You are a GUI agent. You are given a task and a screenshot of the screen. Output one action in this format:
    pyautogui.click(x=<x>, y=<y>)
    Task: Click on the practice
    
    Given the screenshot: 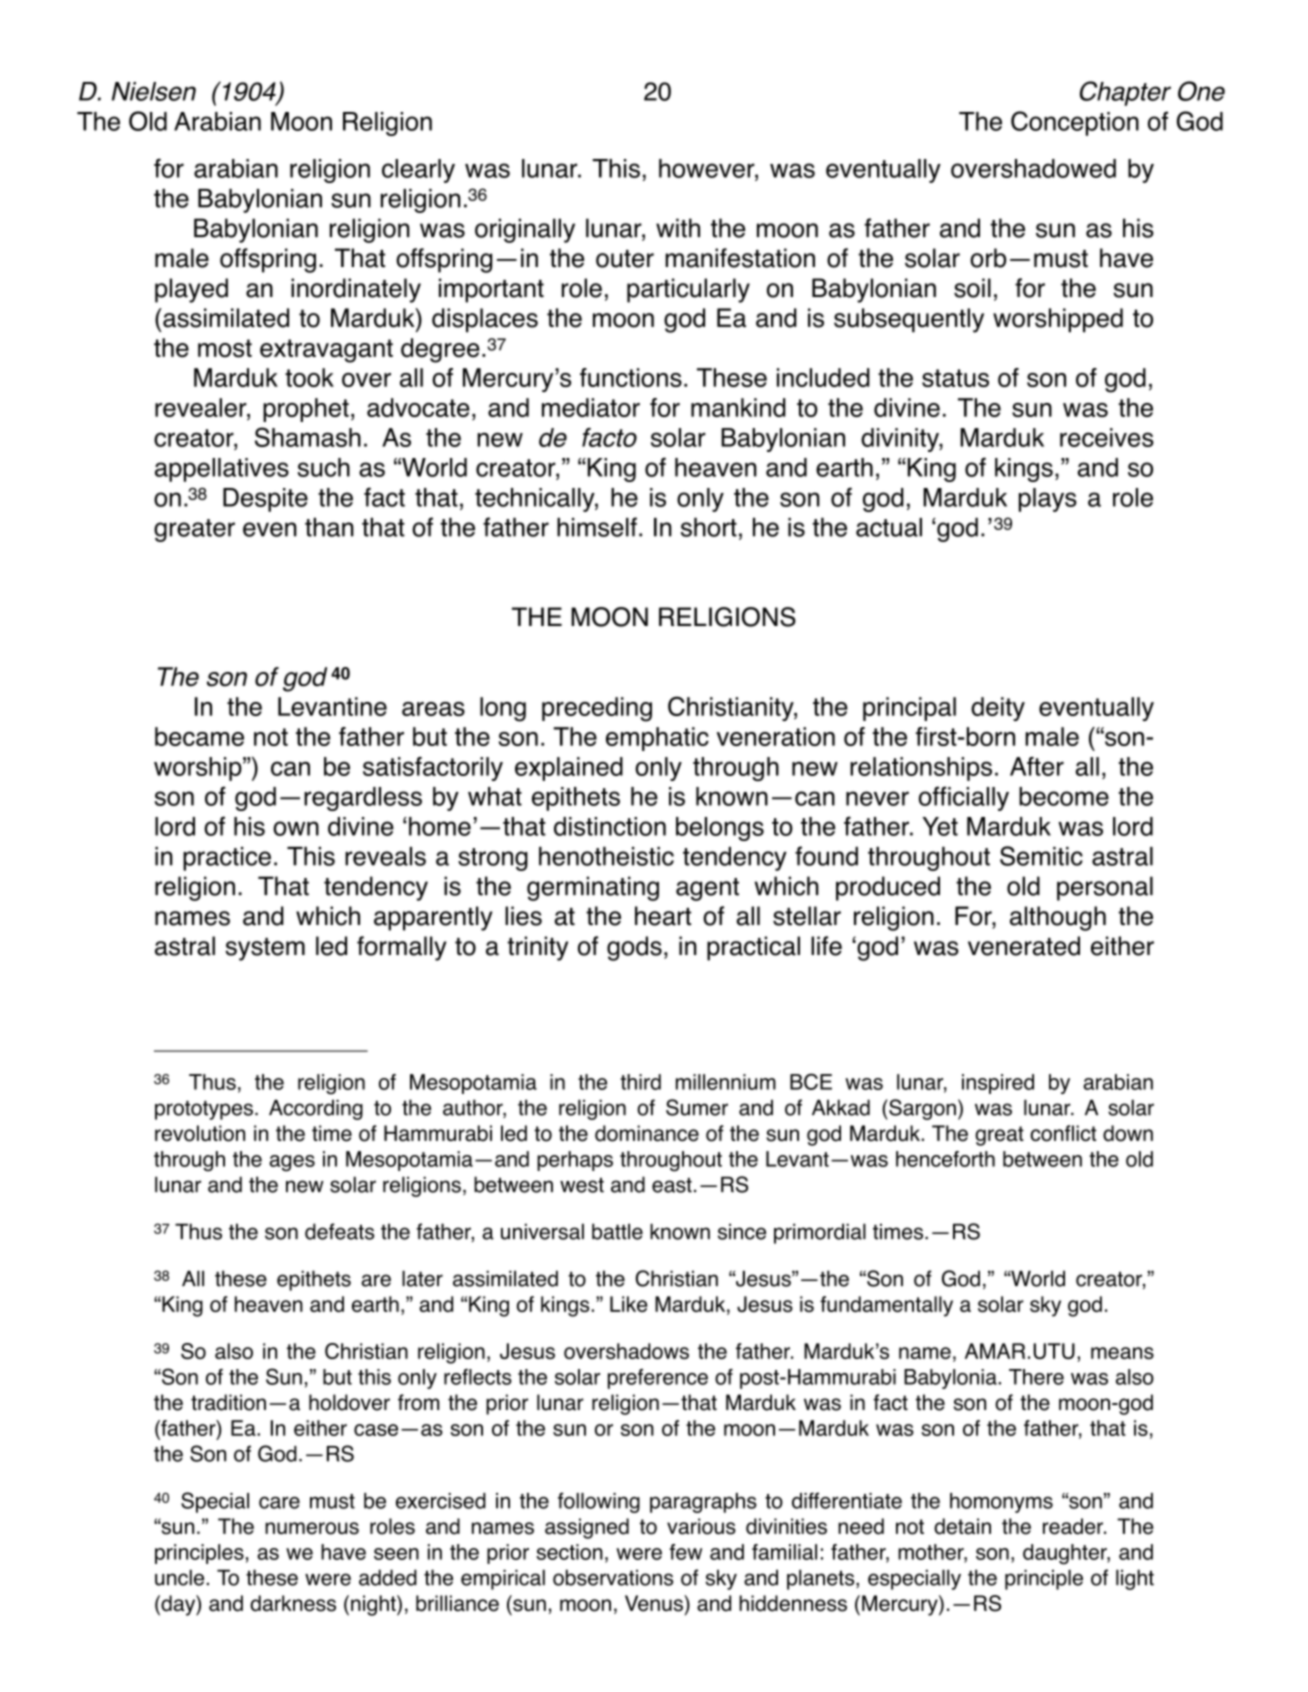 What is the action you would take?
    pyautogui.click(x=227, y=859)
